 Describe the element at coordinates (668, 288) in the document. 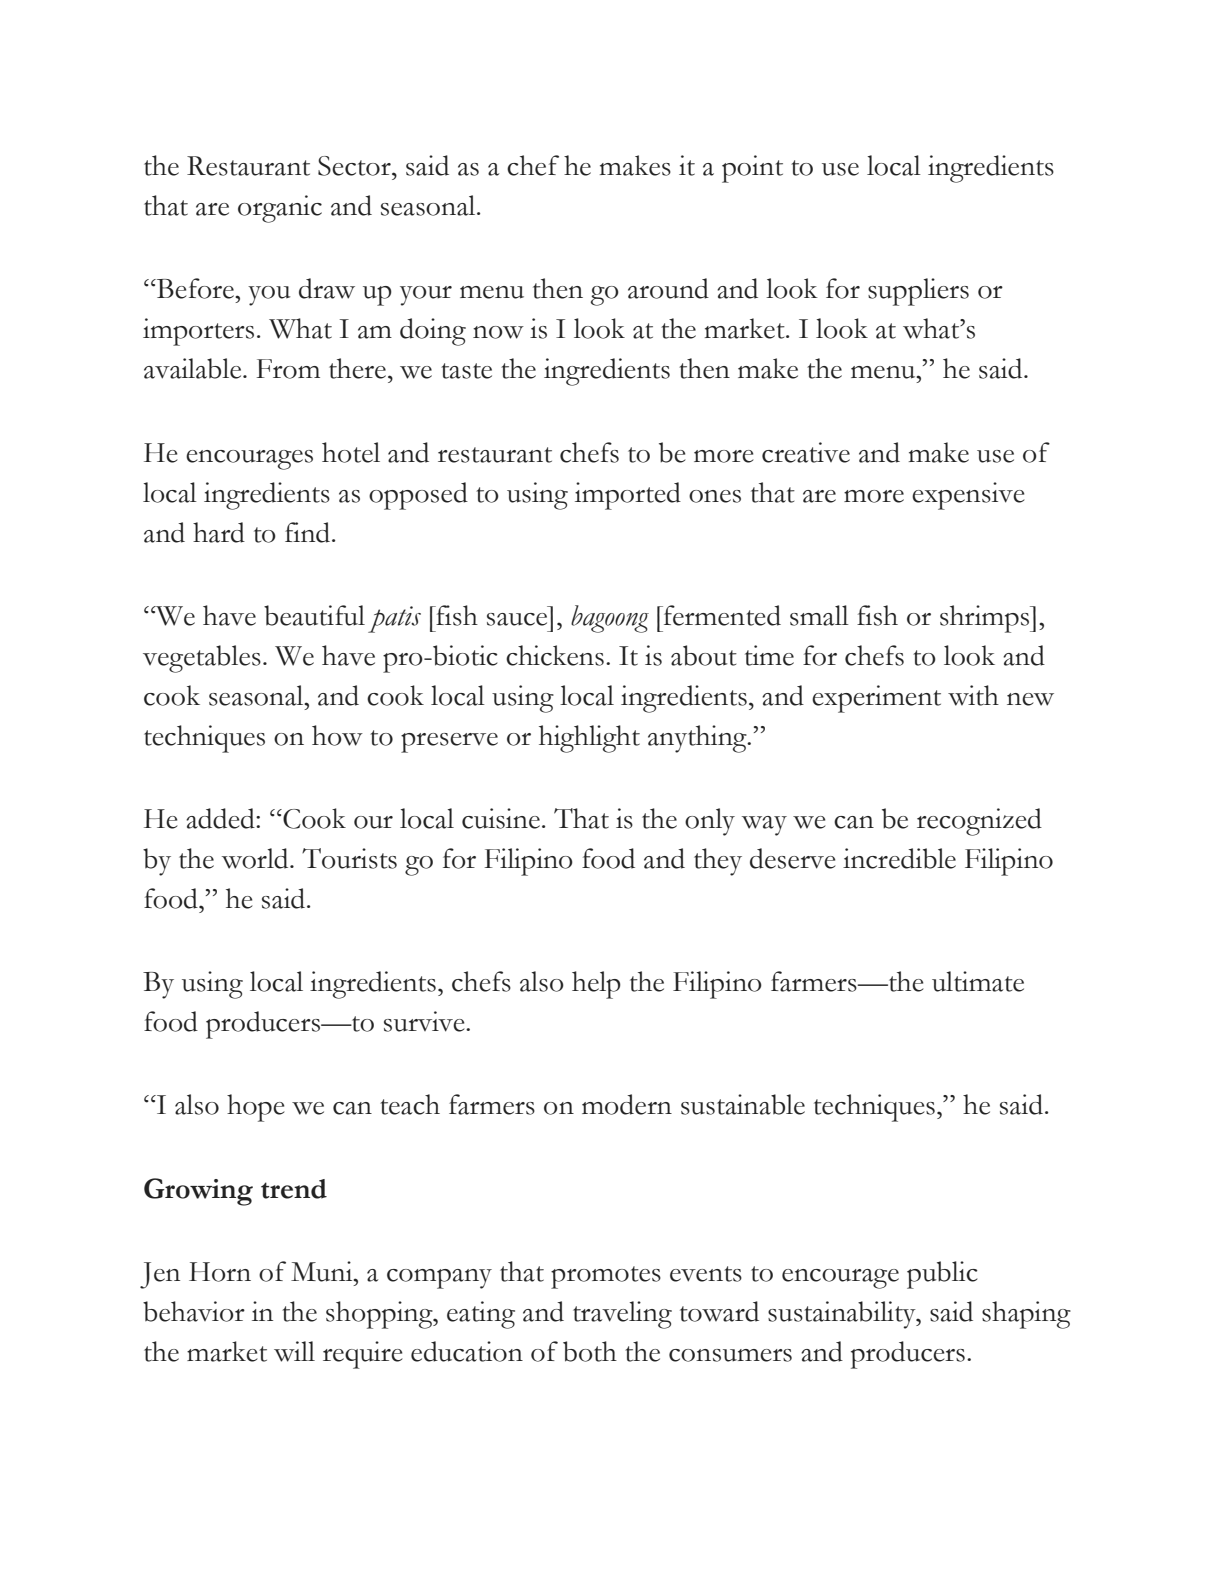

I see `around` at that location.
